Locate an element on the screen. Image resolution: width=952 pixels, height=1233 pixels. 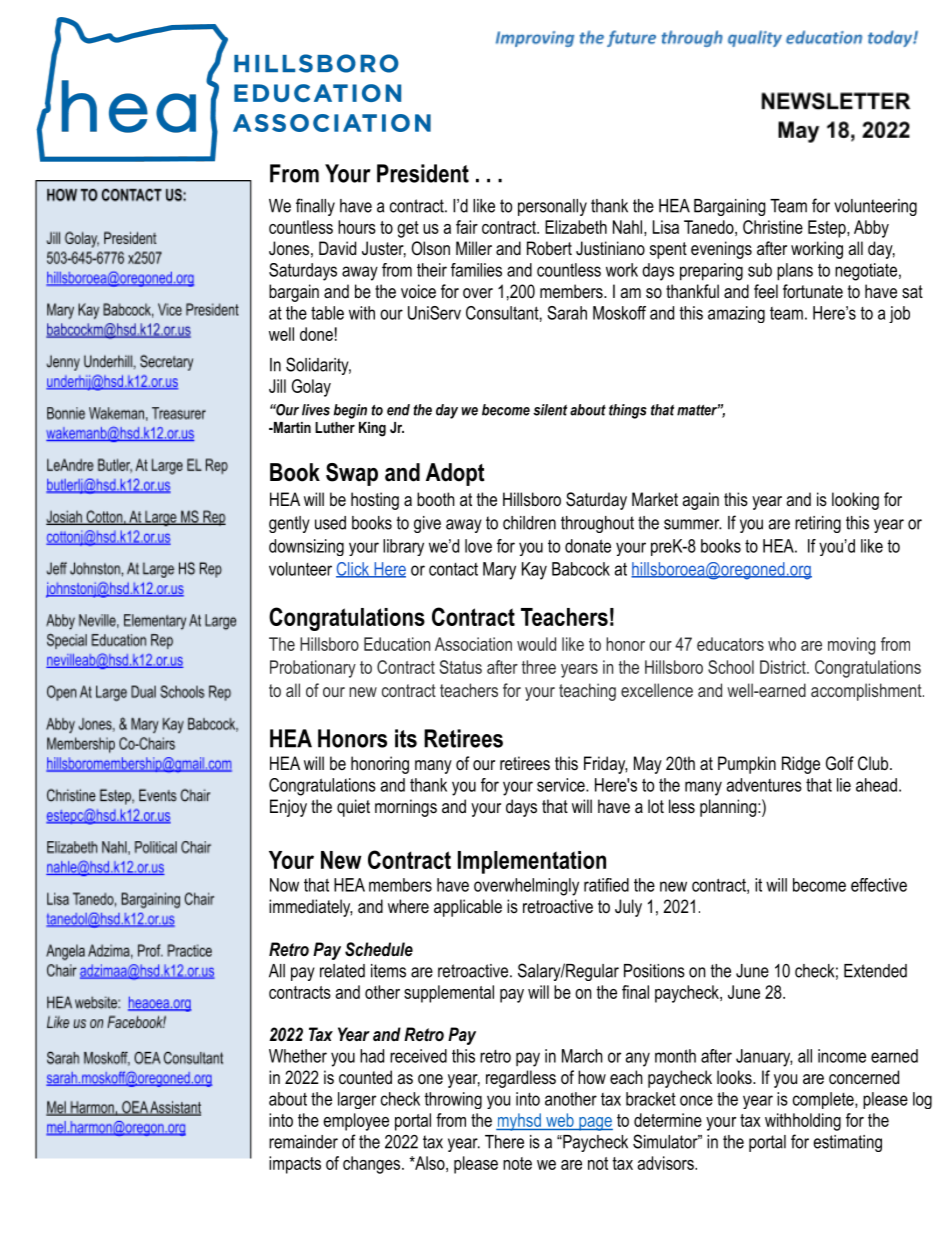
three is located at coordinates (539, 667).
